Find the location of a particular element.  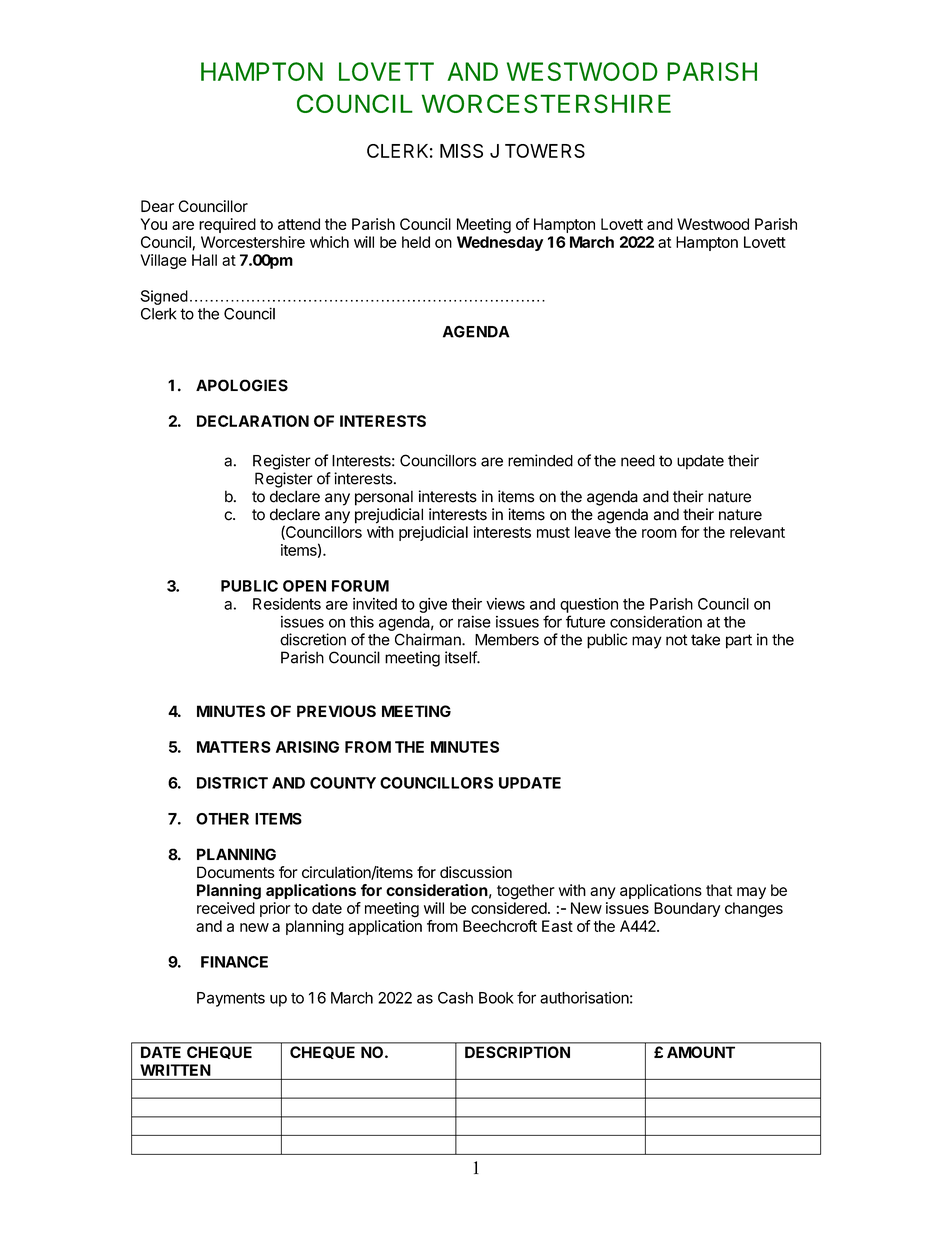

required is located at coordinates (227, 225).
